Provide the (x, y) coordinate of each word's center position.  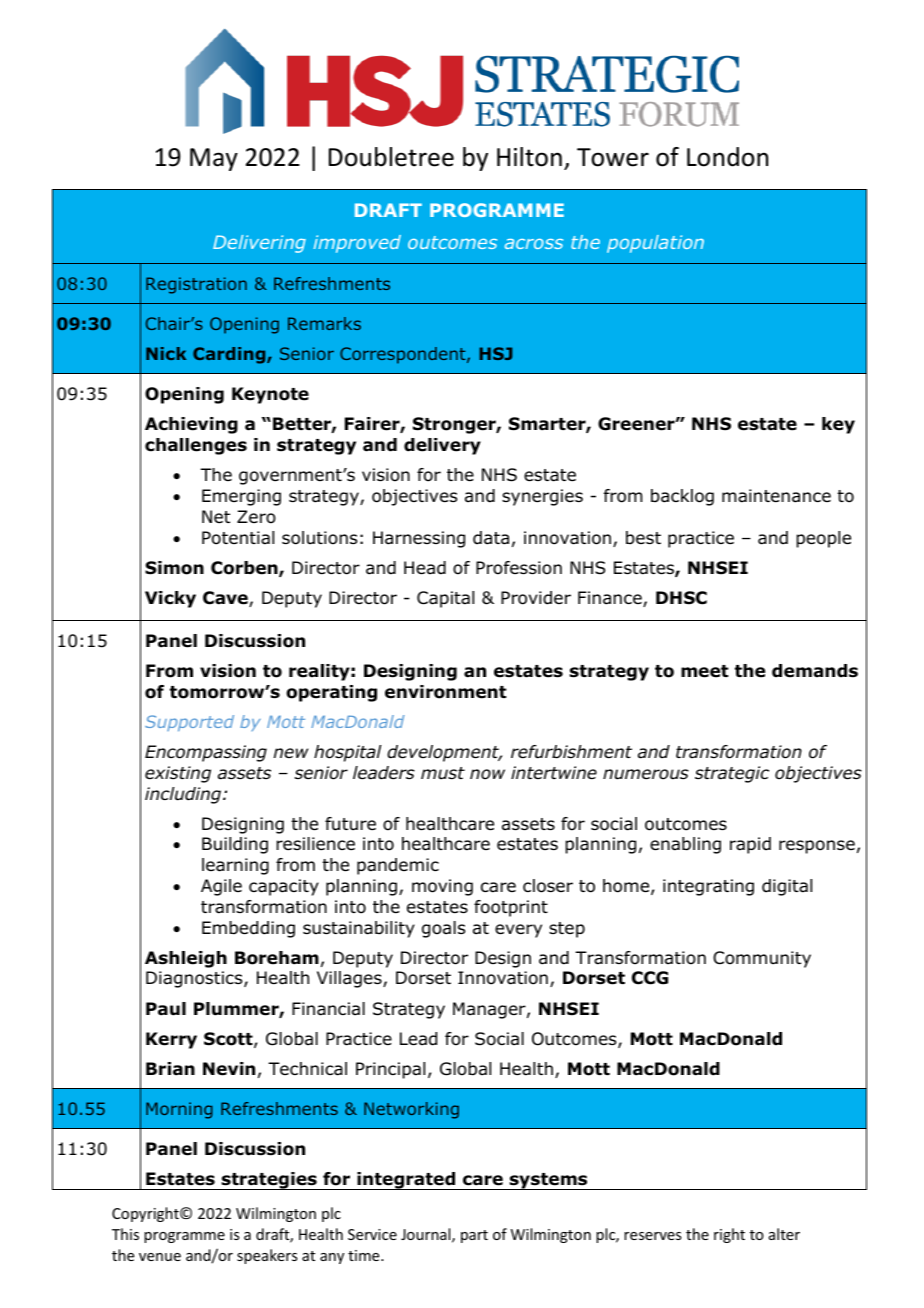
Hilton (529, 157)
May (214, 159)
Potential (238, 538)
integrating (708, 887)
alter (784, 1234)
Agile (221, 887)
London (727, 157)
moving (442, 887)
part (474, 1236)
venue (160, 1257)
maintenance (776, 496)
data (491, 538)
